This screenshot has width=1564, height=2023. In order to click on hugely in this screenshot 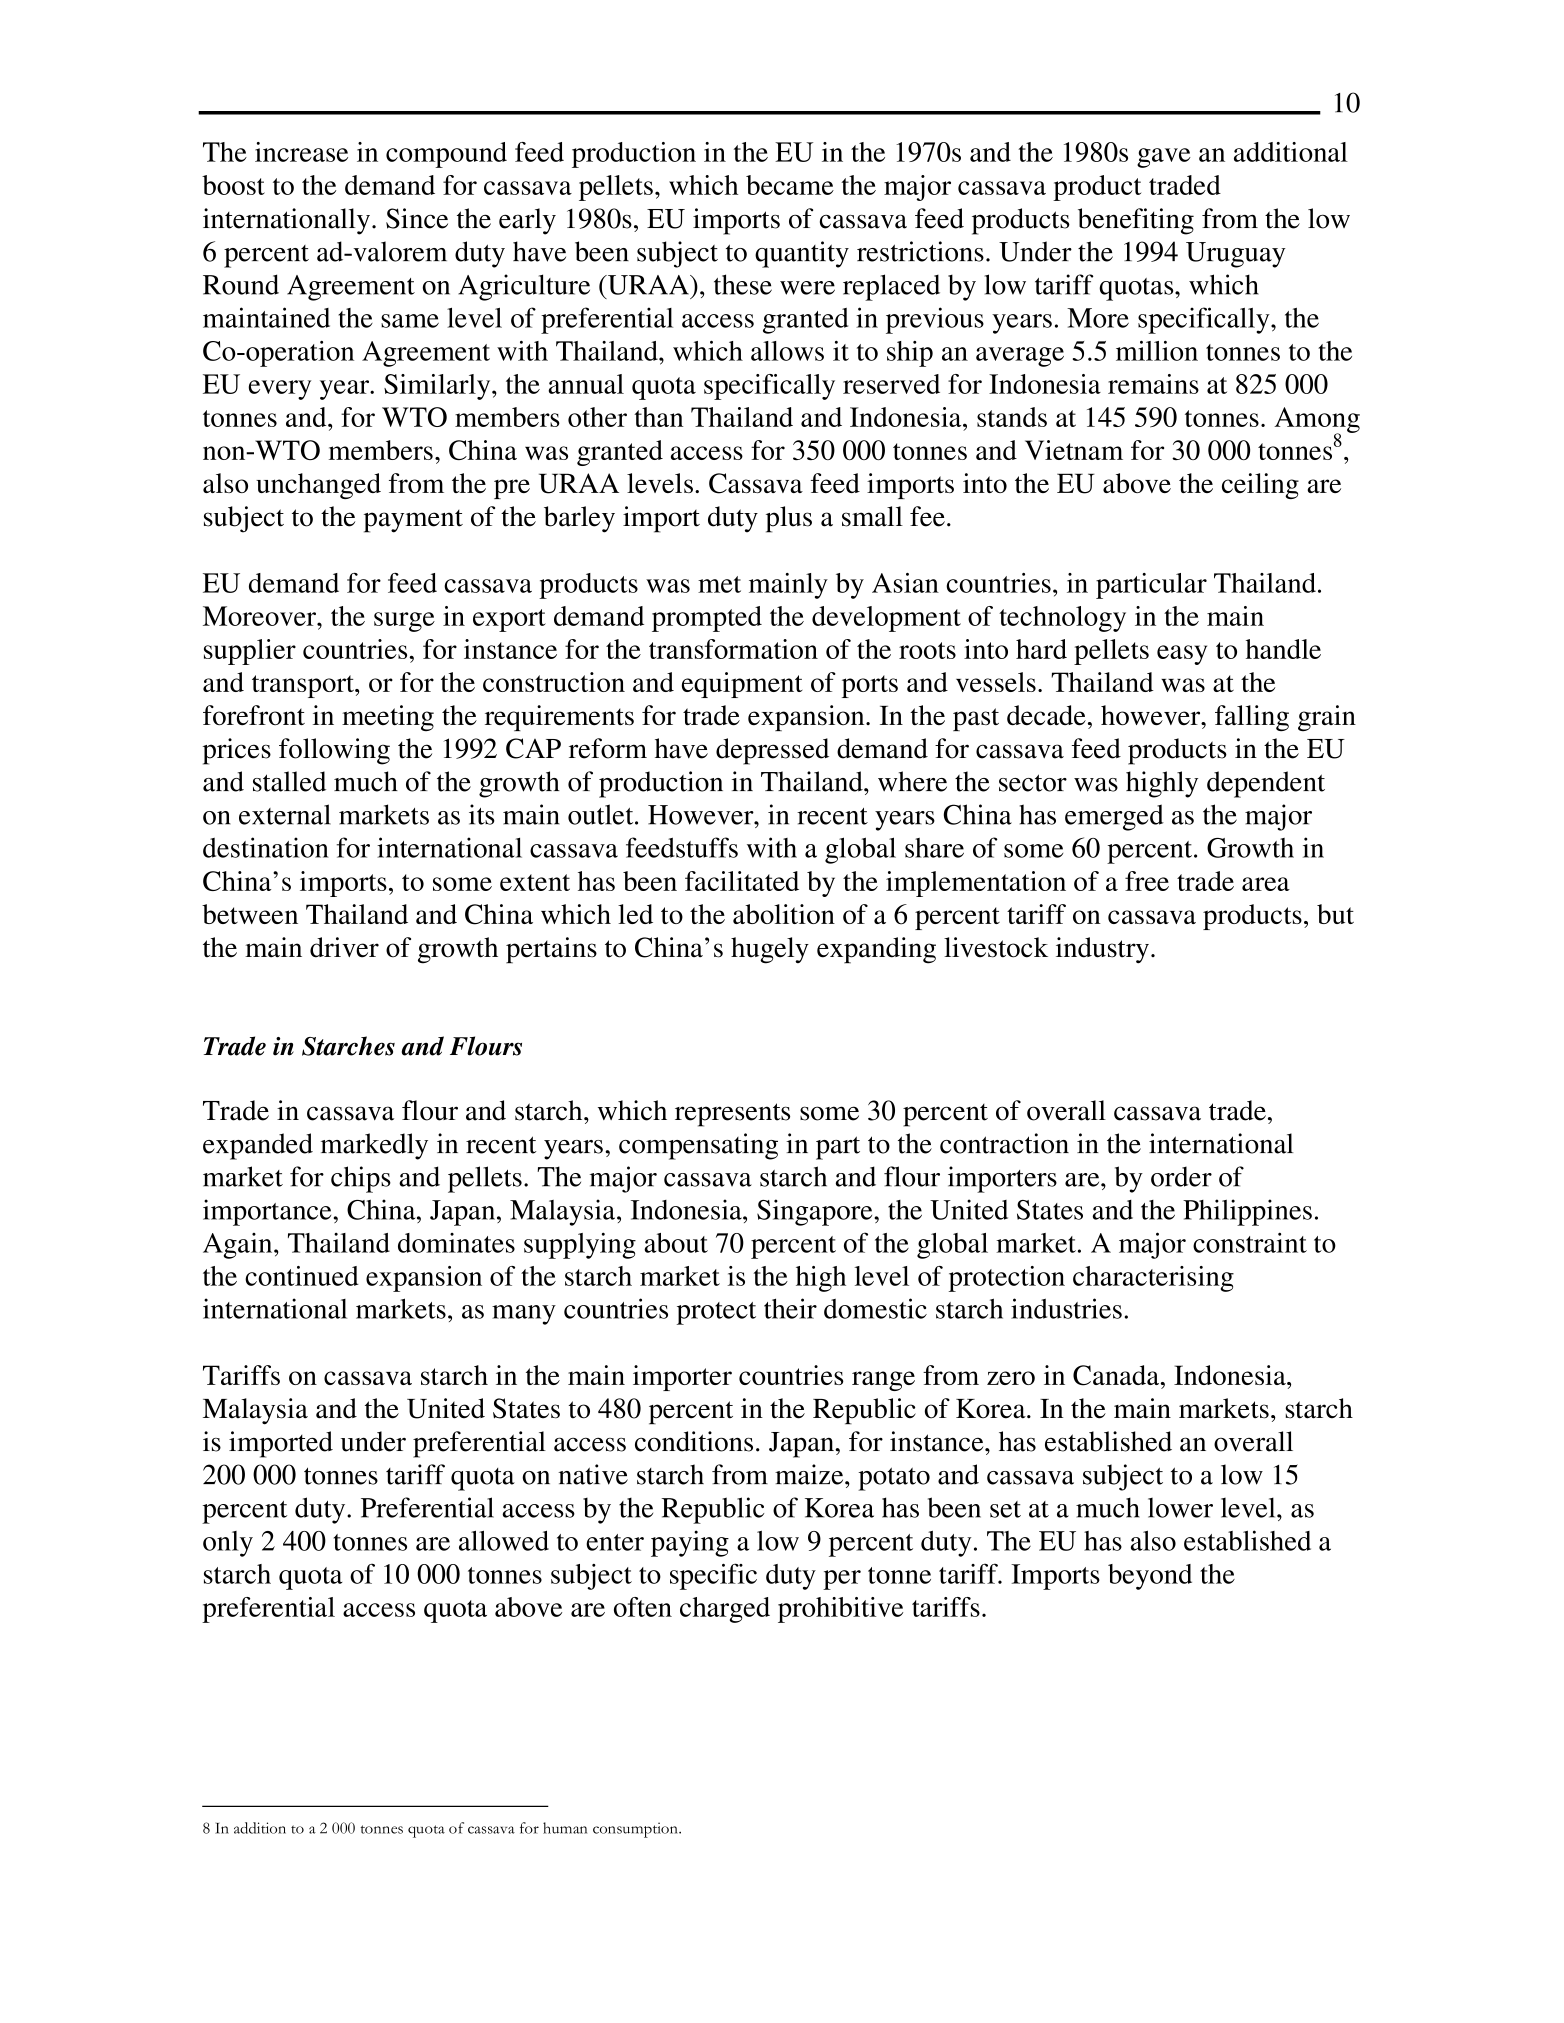, I will do `click(770, 950)`.
